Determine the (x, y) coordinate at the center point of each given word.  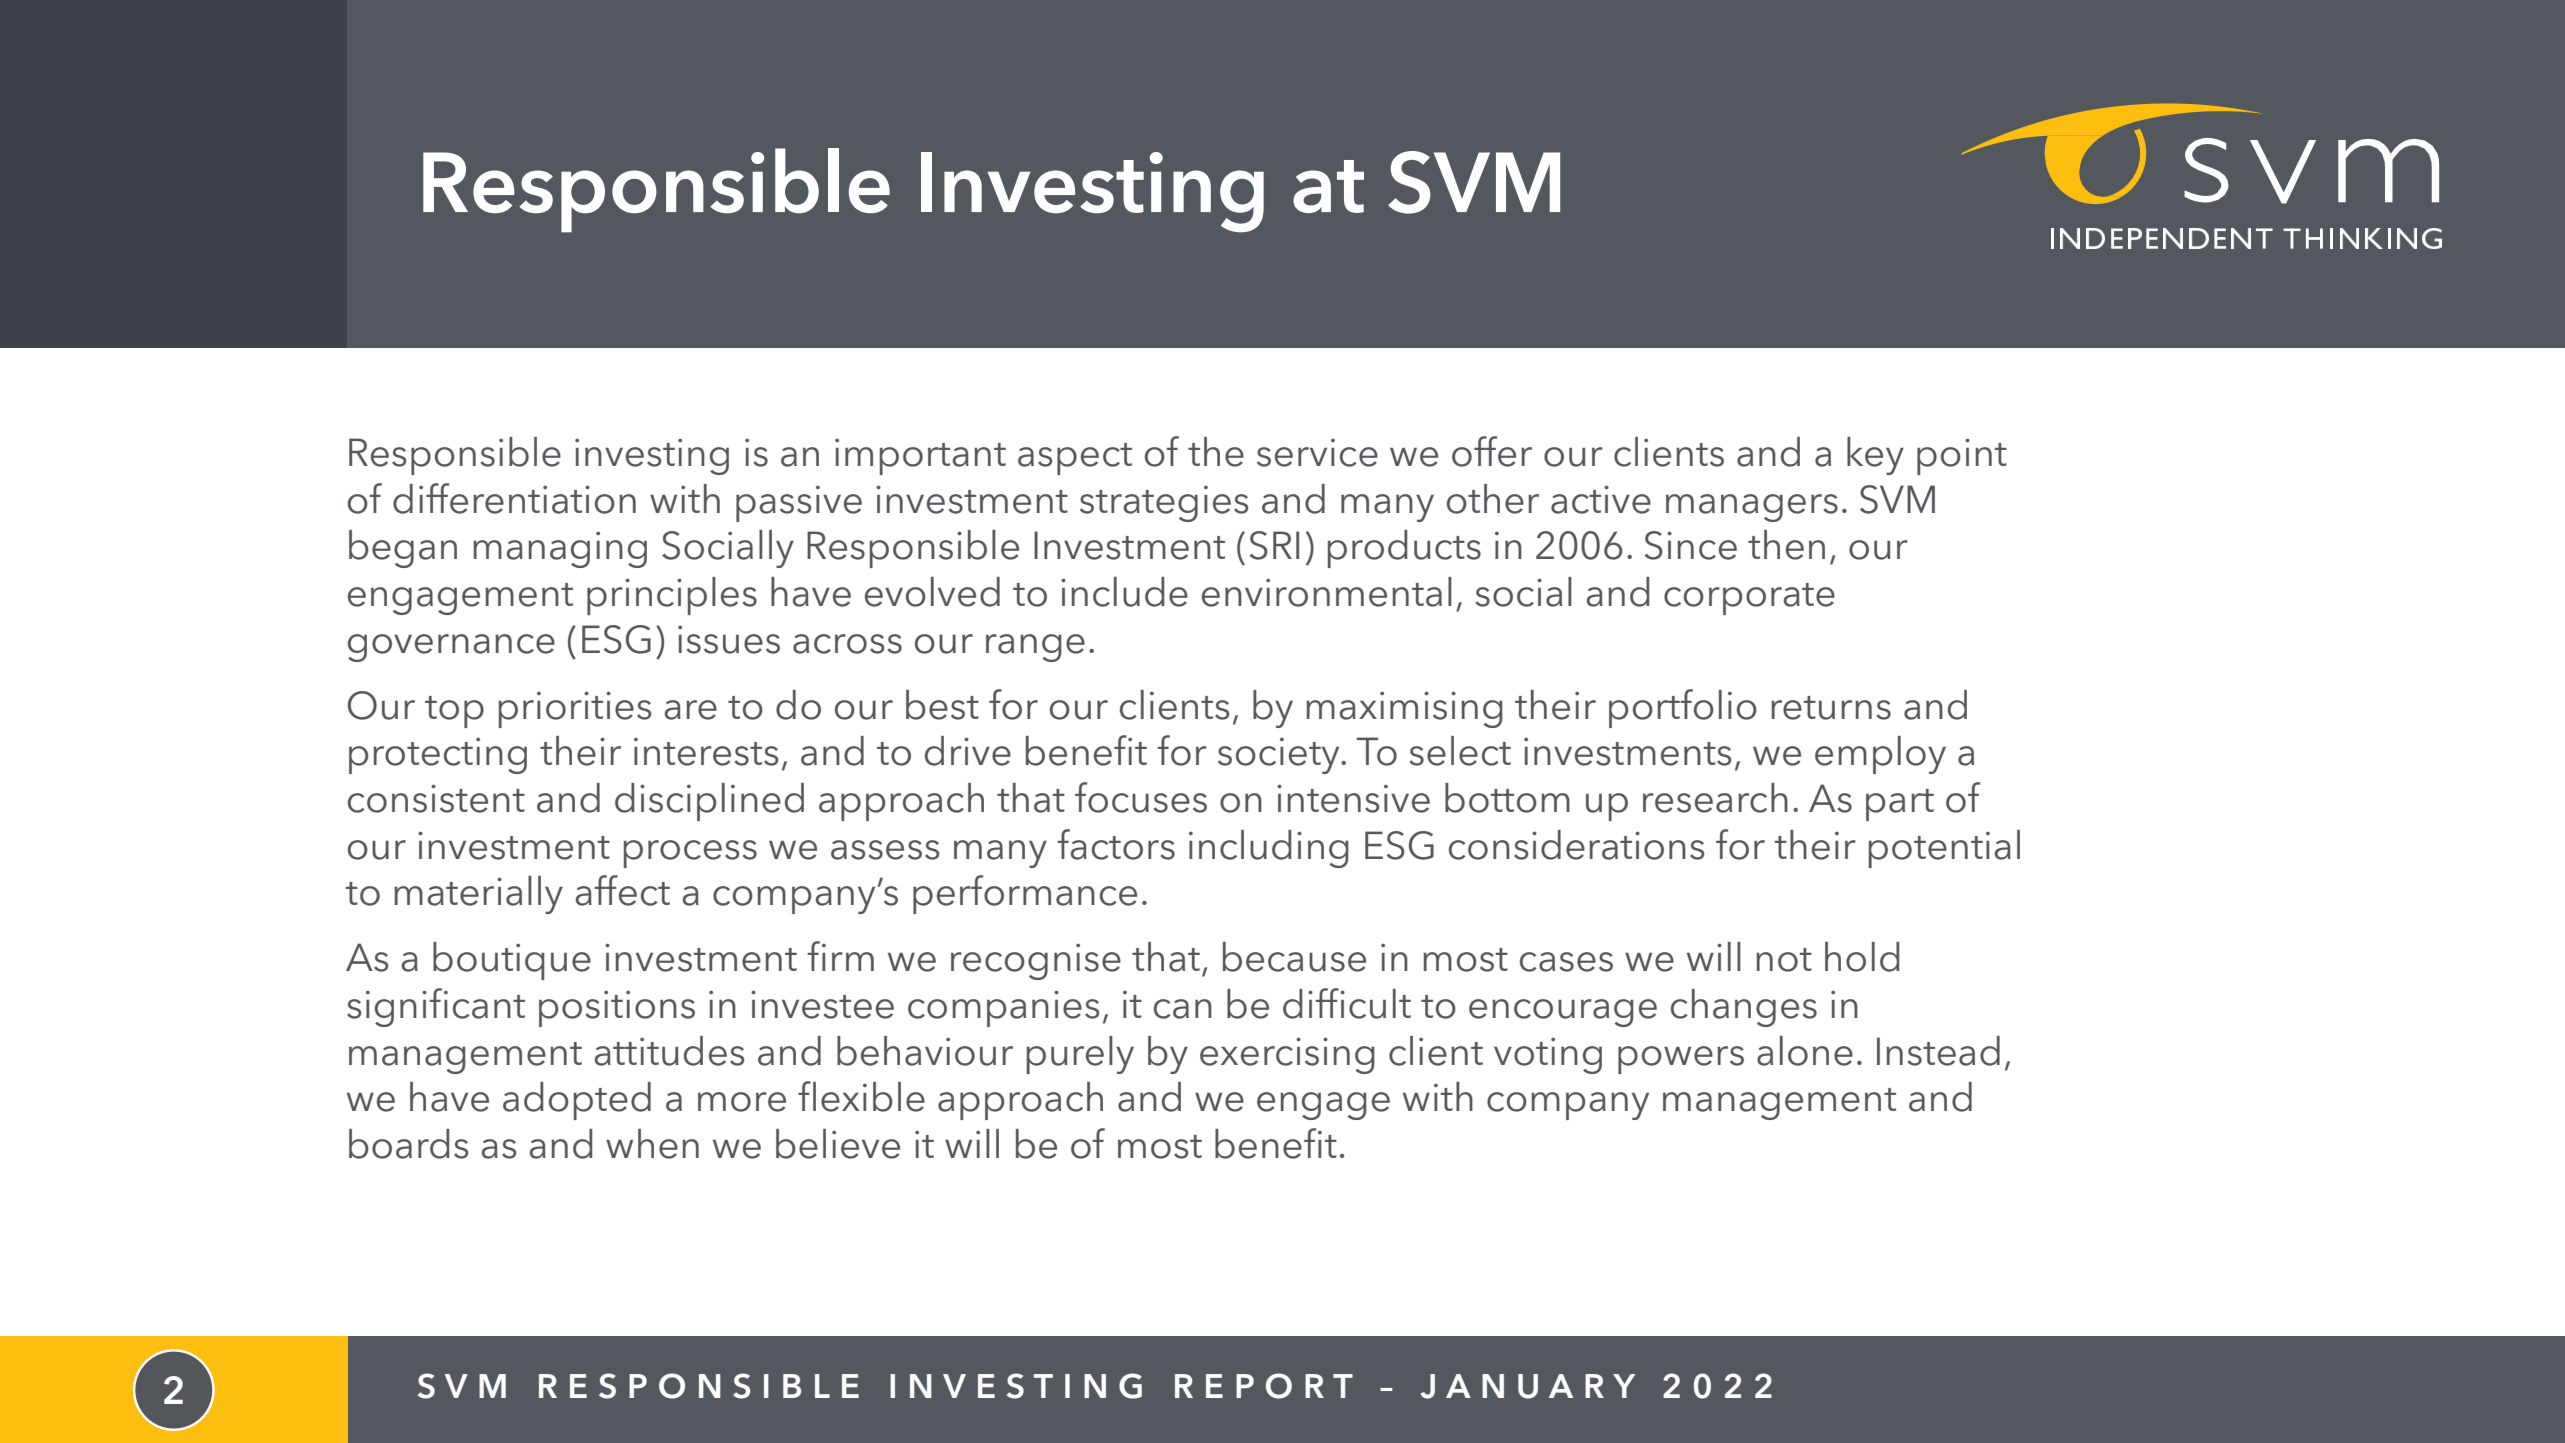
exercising (1287, 1055)
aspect (1075, 459)
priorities (575, 709)
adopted (577, 1101)
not (1784, 960)
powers (1681, 1060)
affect (623, 890)
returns (1831, 708)
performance (1025, 894)
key (1875, 456)
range (1035, 648)
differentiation (514, 498)
